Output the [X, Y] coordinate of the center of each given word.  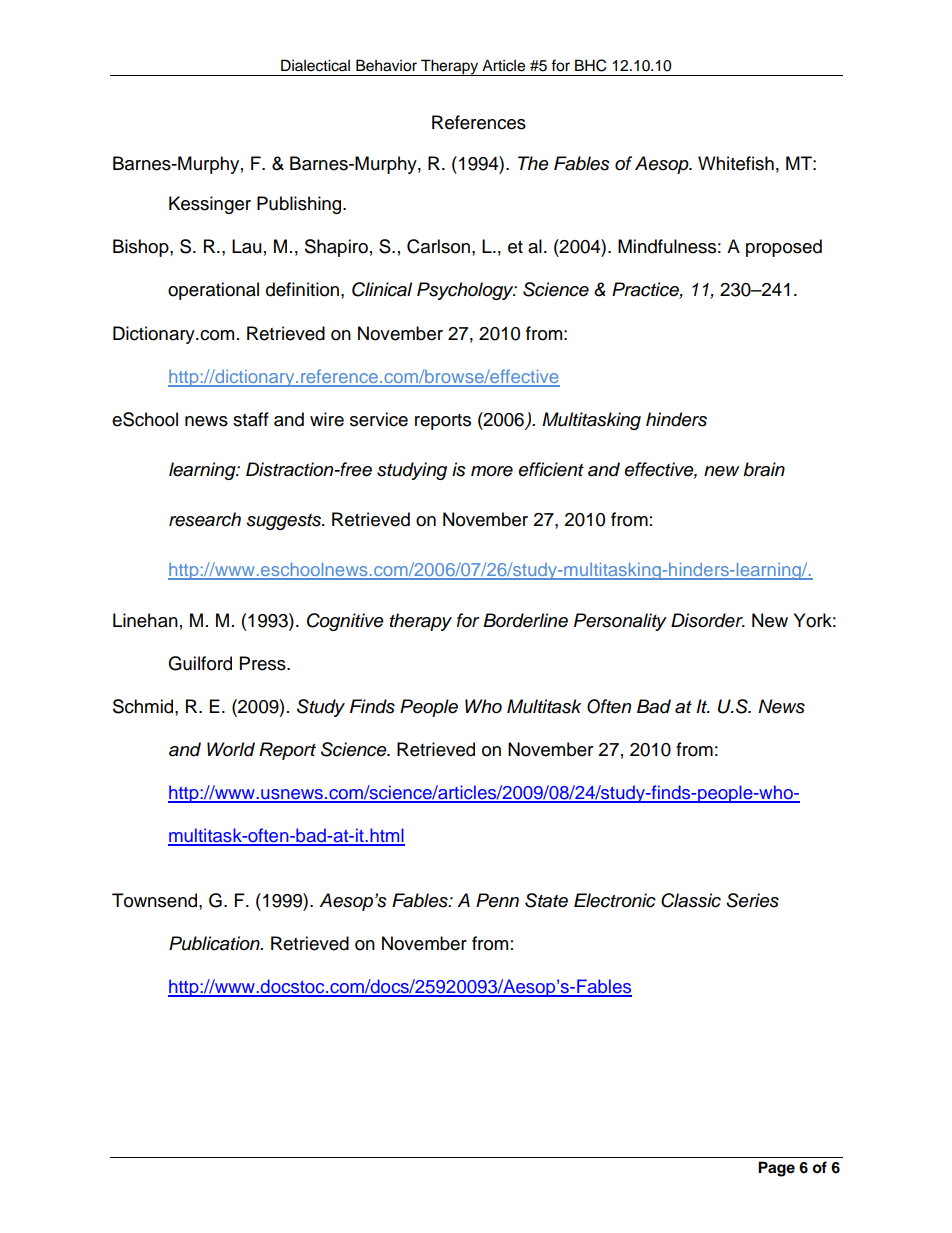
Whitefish [736, 163]
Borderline [525, 620]
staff [251, 419]
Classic [691, 900]
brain [764, 469]
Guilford [200, 663]
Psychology [466, 291]
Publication [215, 943]
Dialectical [315, 65]
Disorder [708, 620]
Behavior [386, 65]
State [546, 900]
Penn [497, 900]
